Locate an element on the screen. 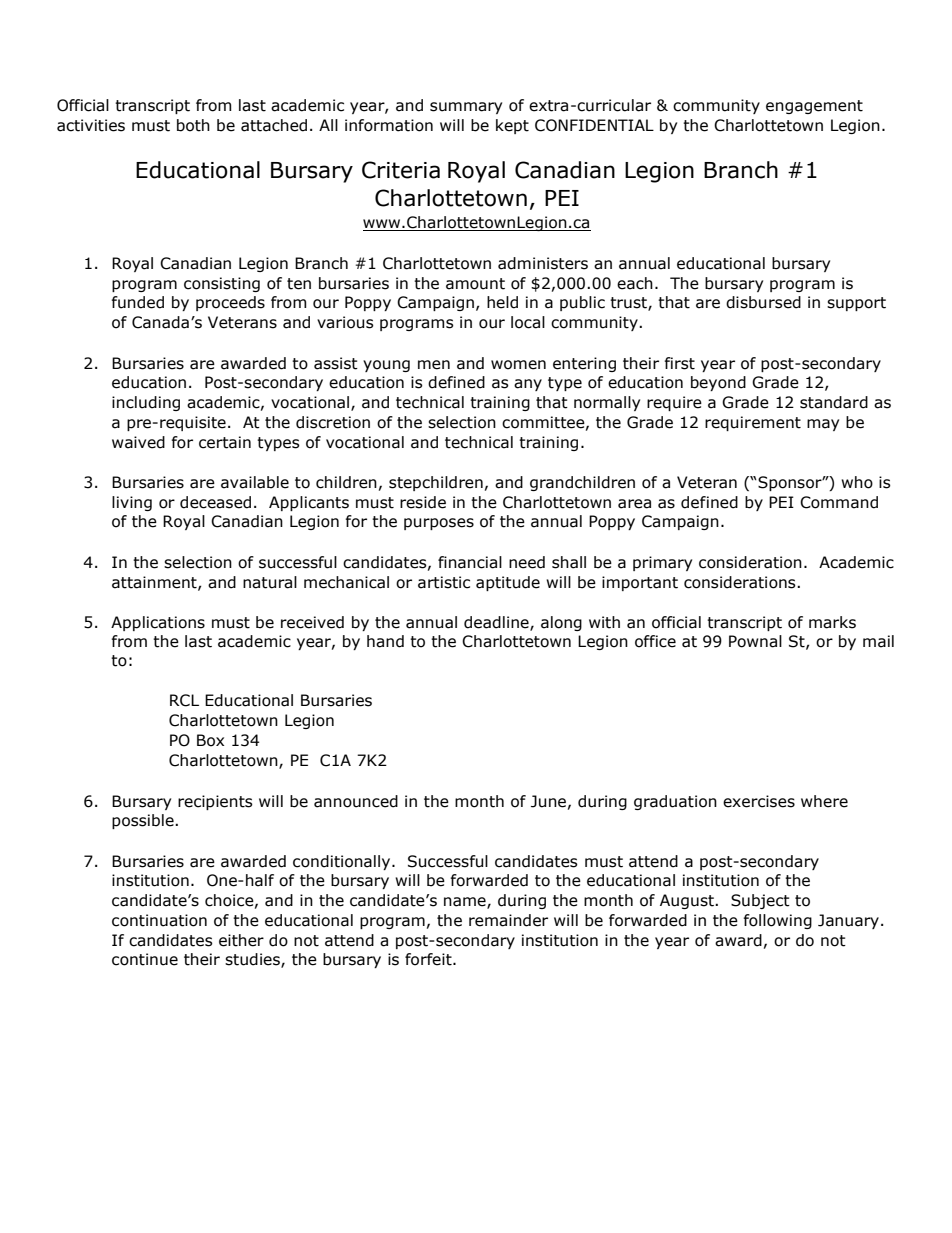  engagement is located at coordinates (814, 107).
